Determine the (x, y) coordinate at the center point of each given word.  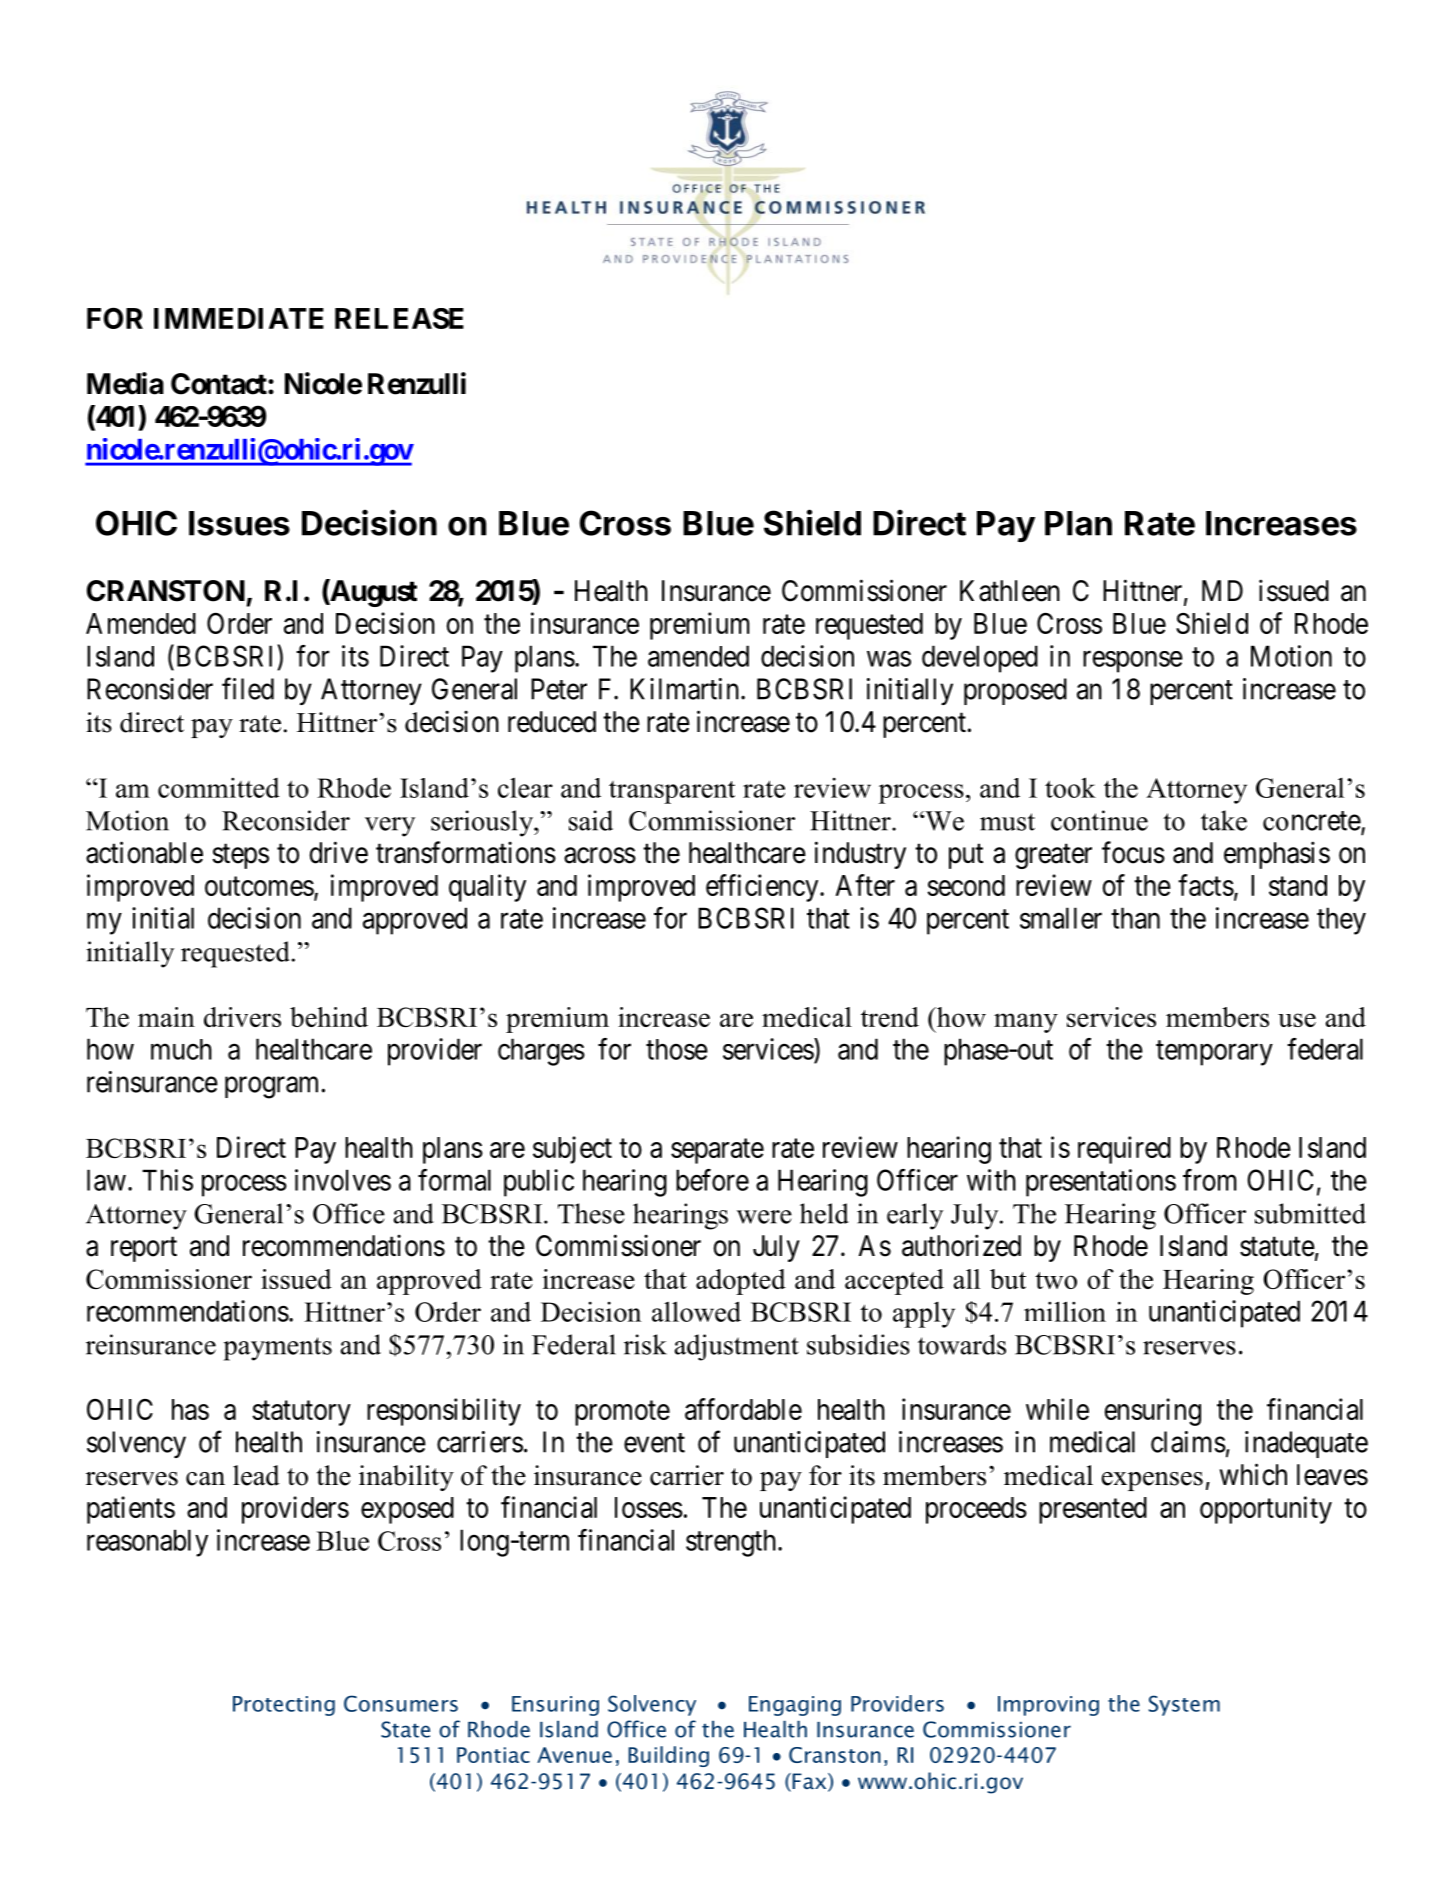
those (677, 1049)
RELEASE (399, 318)
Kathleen (1010, 591)
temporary (1214, 1053)
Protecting (284, 1706)
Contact (220, 384)
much (181, 1049)
